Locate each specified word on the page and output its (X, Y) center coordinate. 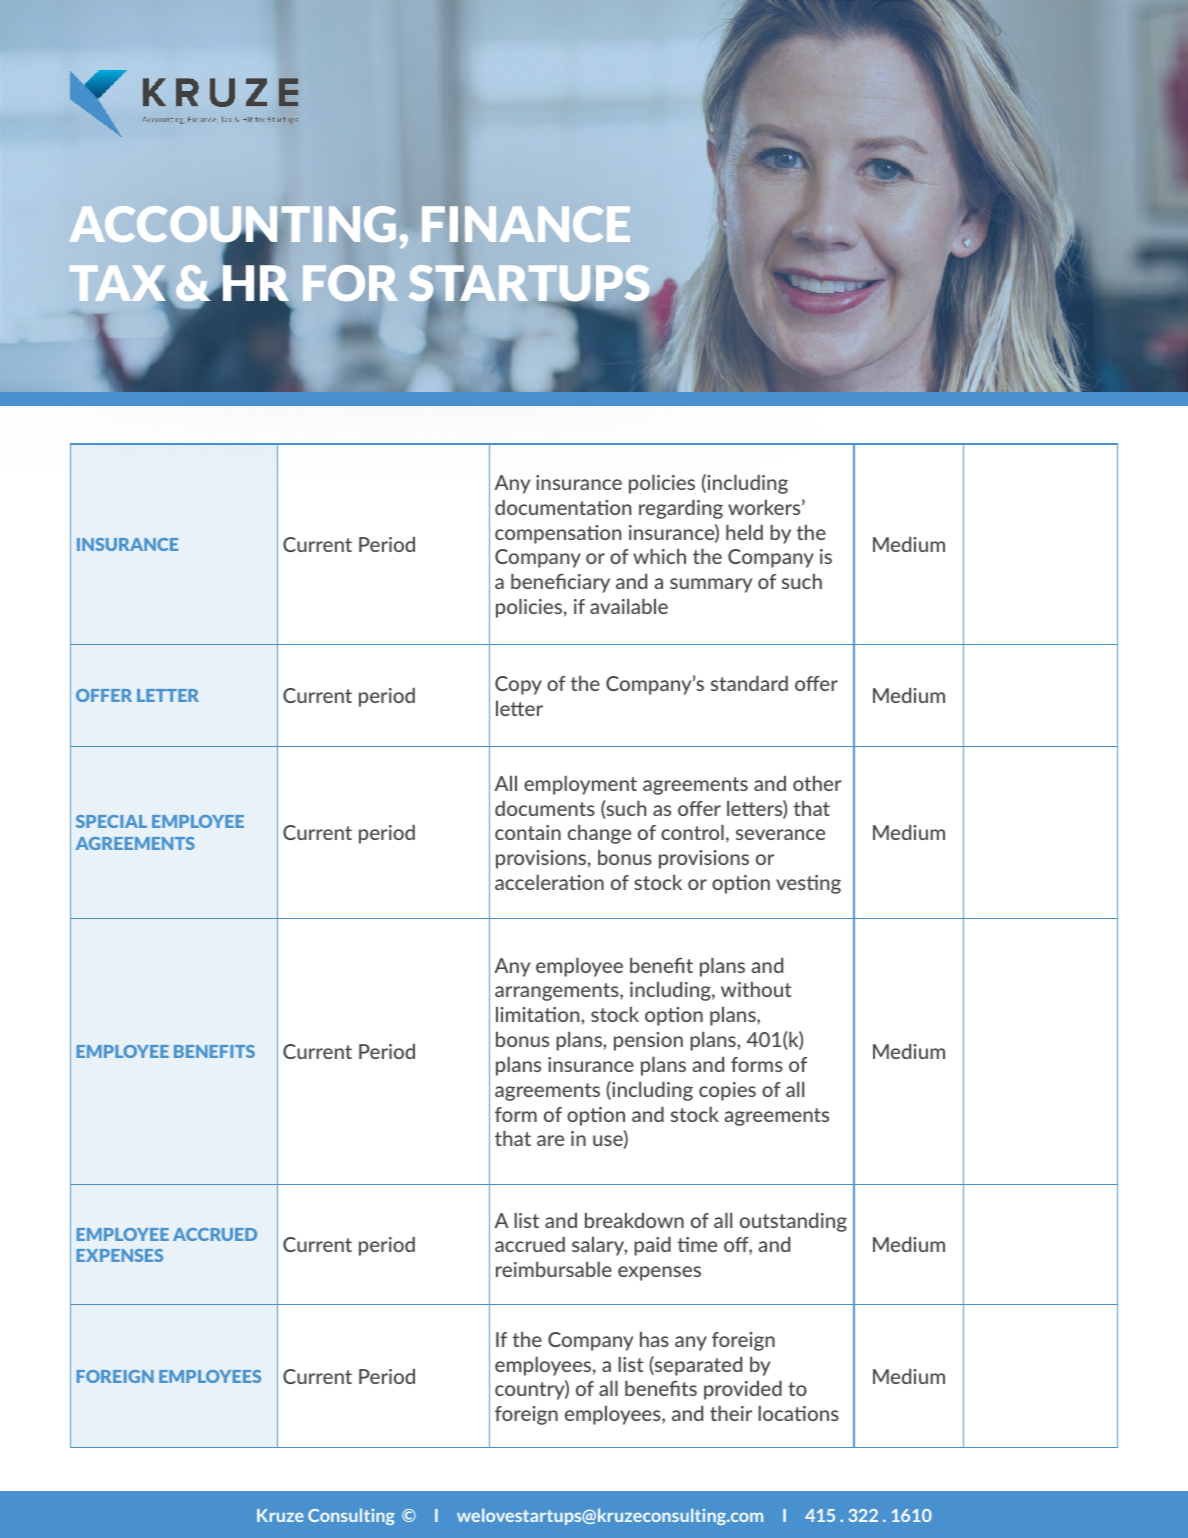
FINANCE (526, 226)
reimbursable (554, 1269)
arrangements (558, 992)
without (756, 989)
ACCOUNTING (232, 226)
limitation (539, 1014)
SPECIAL (111, 821)
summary (711, 585)
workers (765, 507)
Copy (518, 685)
